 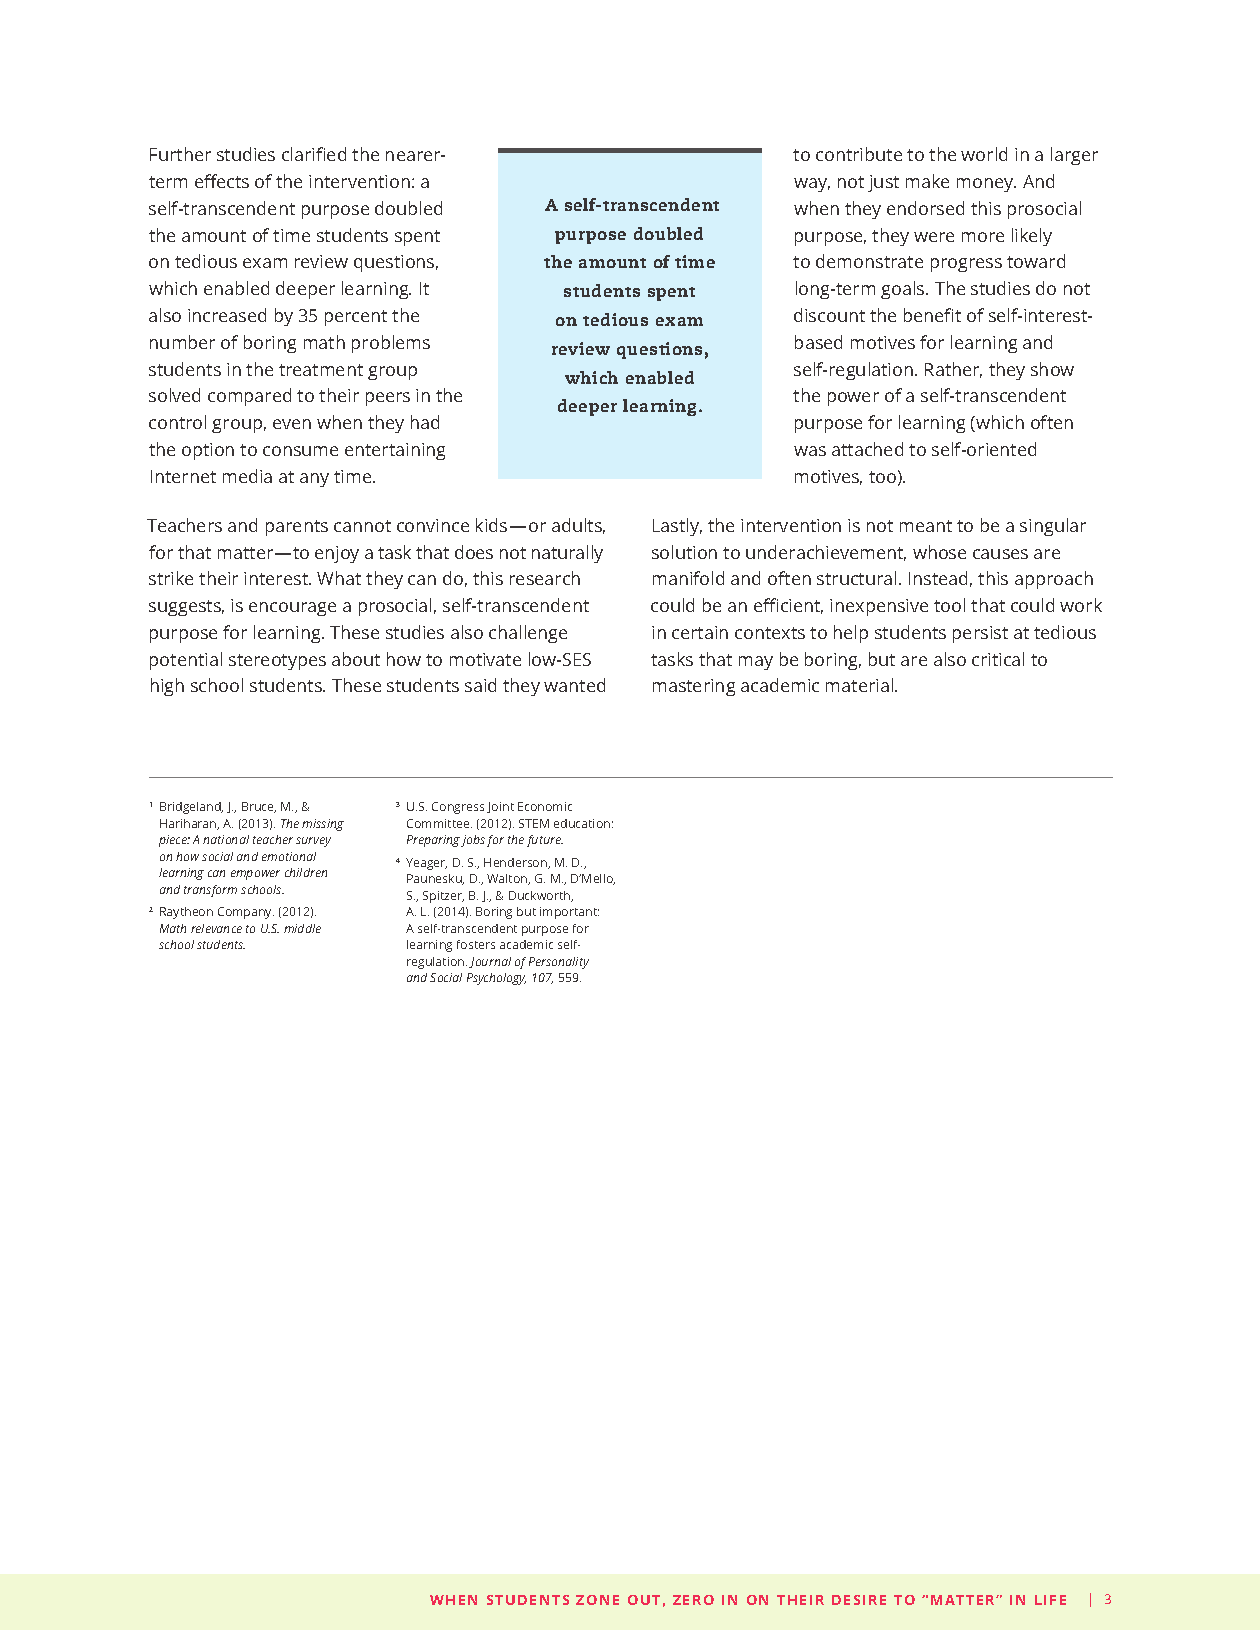 What do you see at coordinates (314, 154) in the screenshot?
I see `clarified` at bounding box center [314, 154].
